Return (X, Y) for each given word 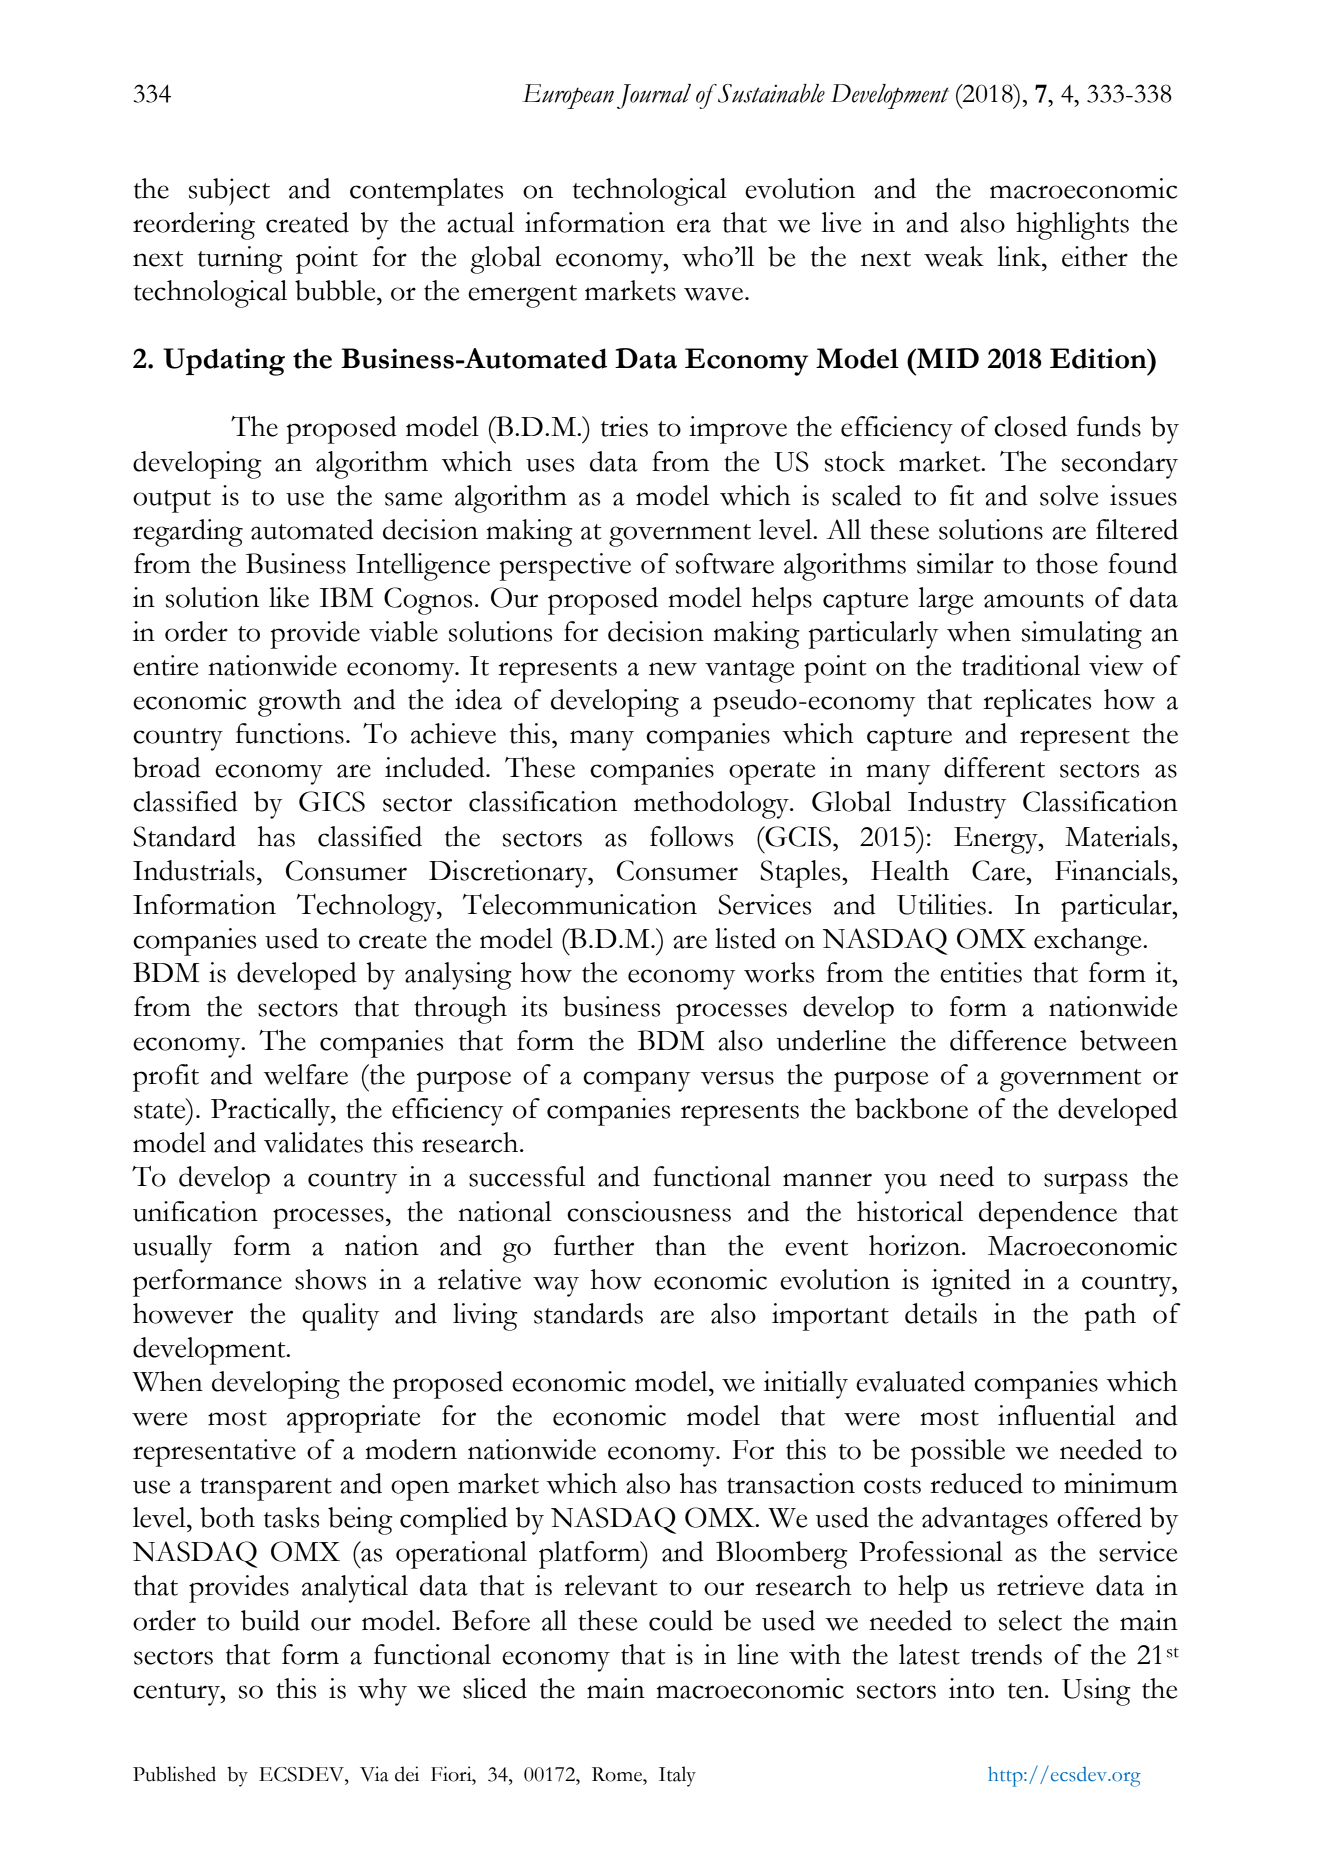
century (177, 1694)
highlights (1072, 226)
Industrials (194, 870)
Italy (677, 1776)
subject (229, 192)
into (971, 1688)
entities (981, 972)
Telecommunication (580, 904)
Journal (654, 96)
